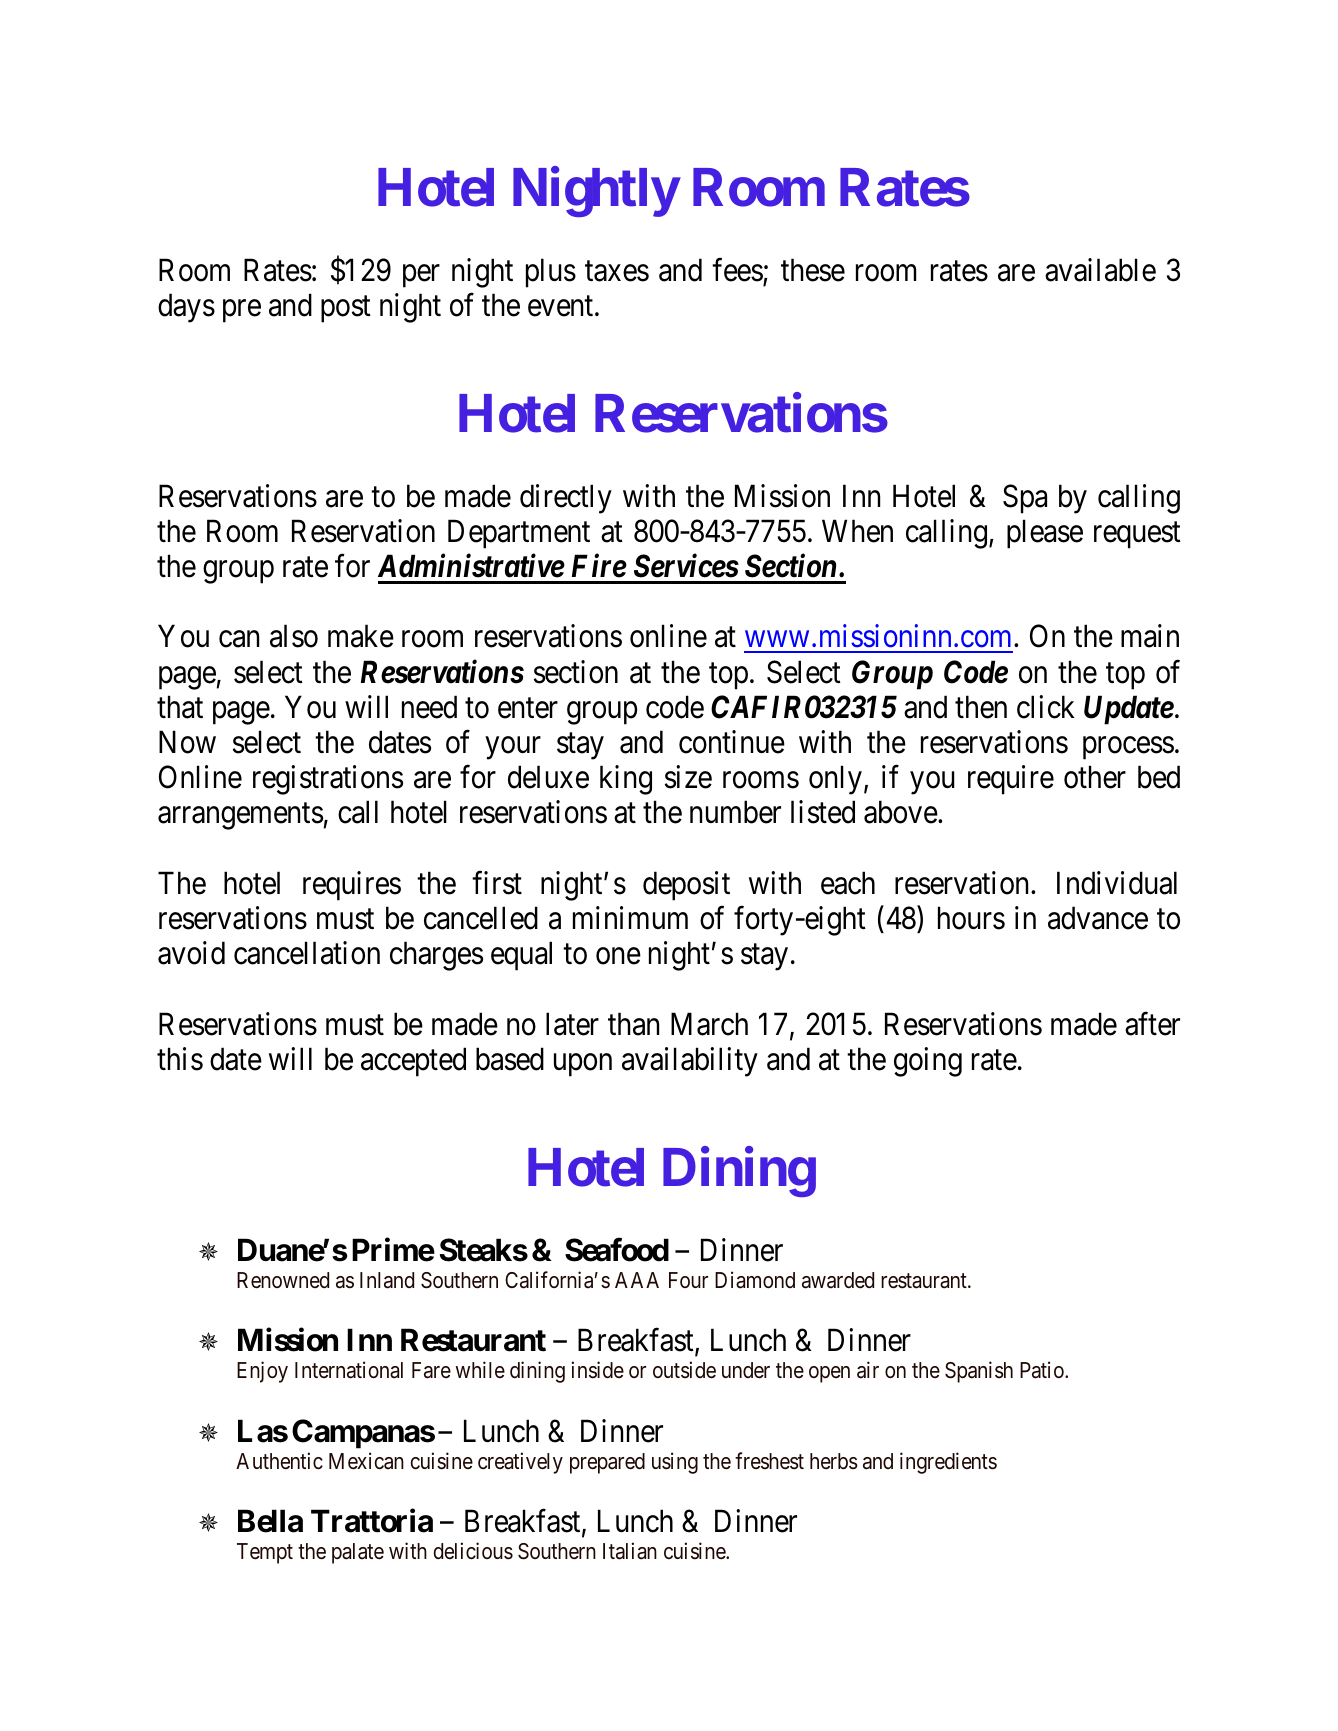 This image has width=1338, height=1731. Describe the element at coordinates (562, 306) in the image. I see `event` at that location.
